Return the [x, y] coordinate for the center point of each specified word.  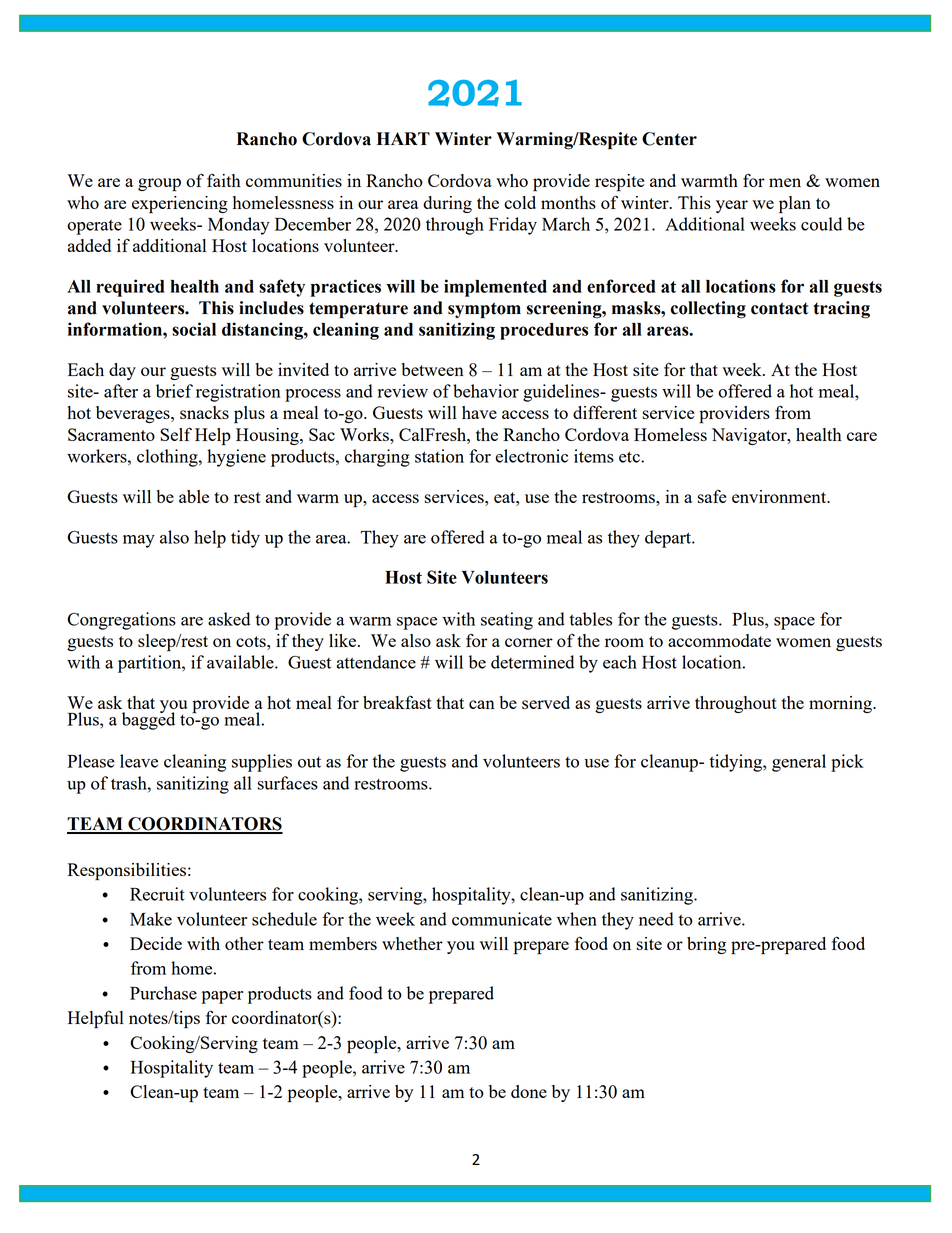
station [439, 456]
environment [780, 496]
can [482, 704]
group [159, 185]
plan [795, 205]
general [799, 763]
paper [222, 997]
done [529, 1091]
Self [176, 434]
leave [139, 761]
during [447, 204]
